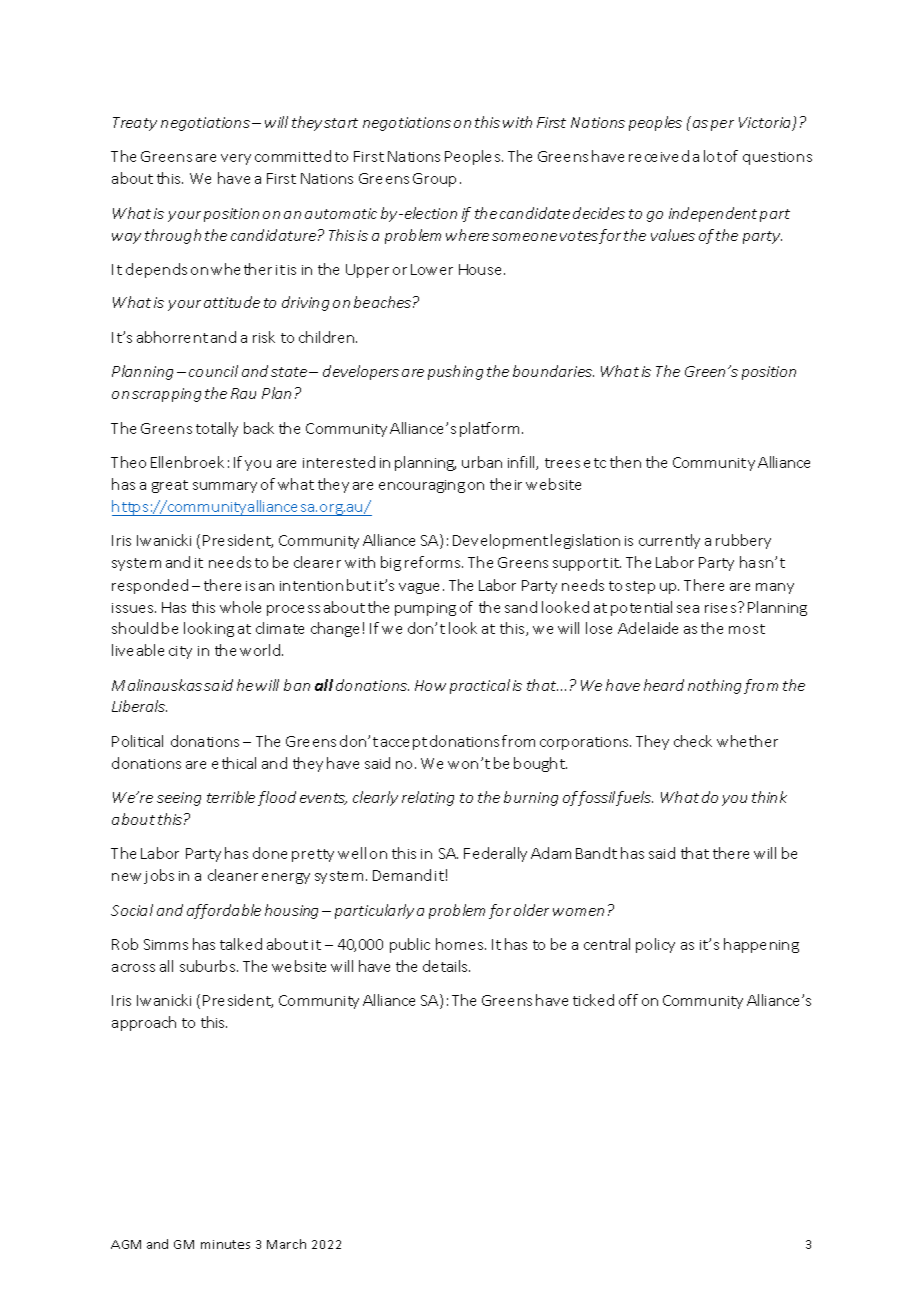 This document has width=924, height=1308. I want to click on off, so click(628, 1000).
